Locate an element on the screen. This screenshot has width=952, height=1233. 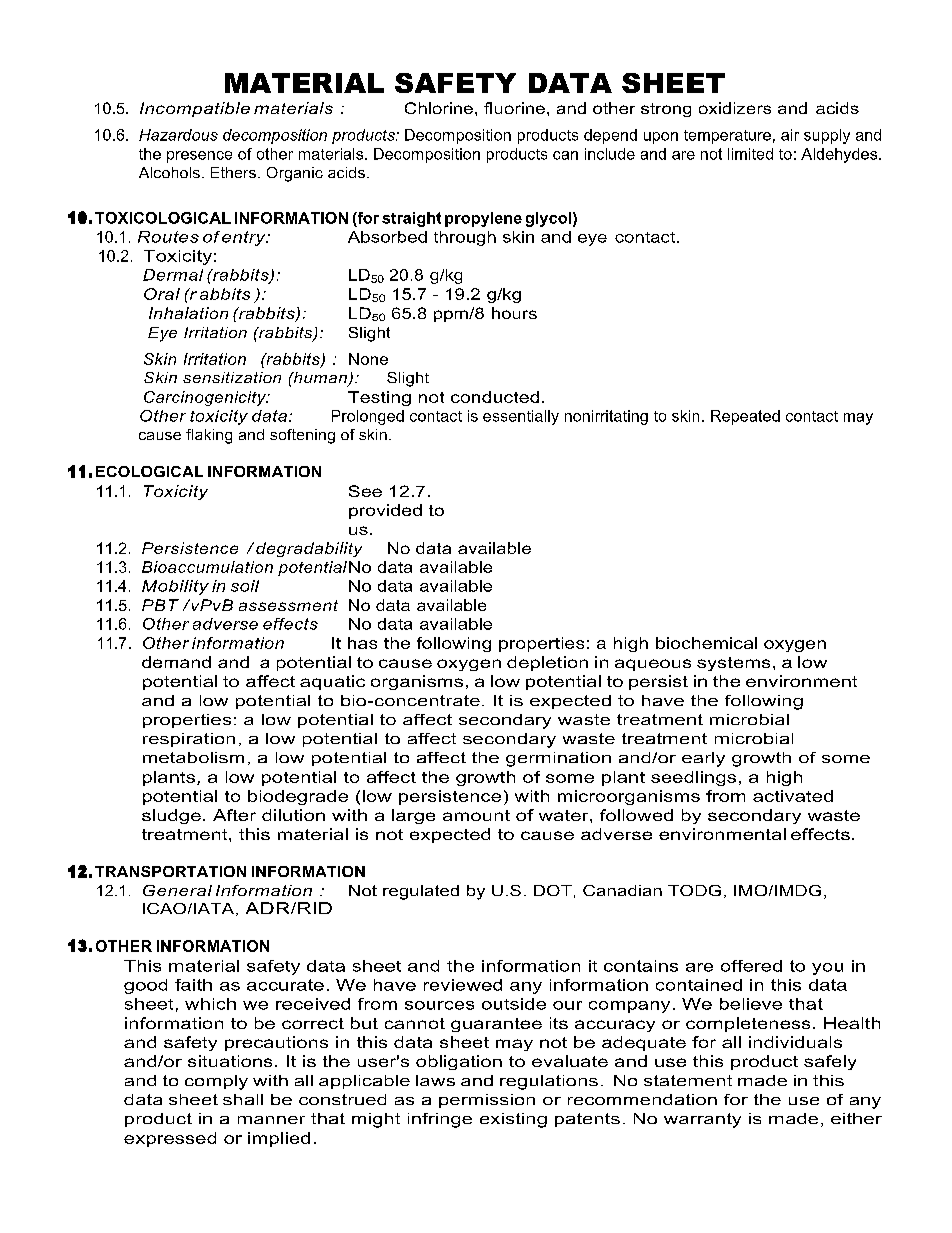
soil is located at coordinates (245, 586).
